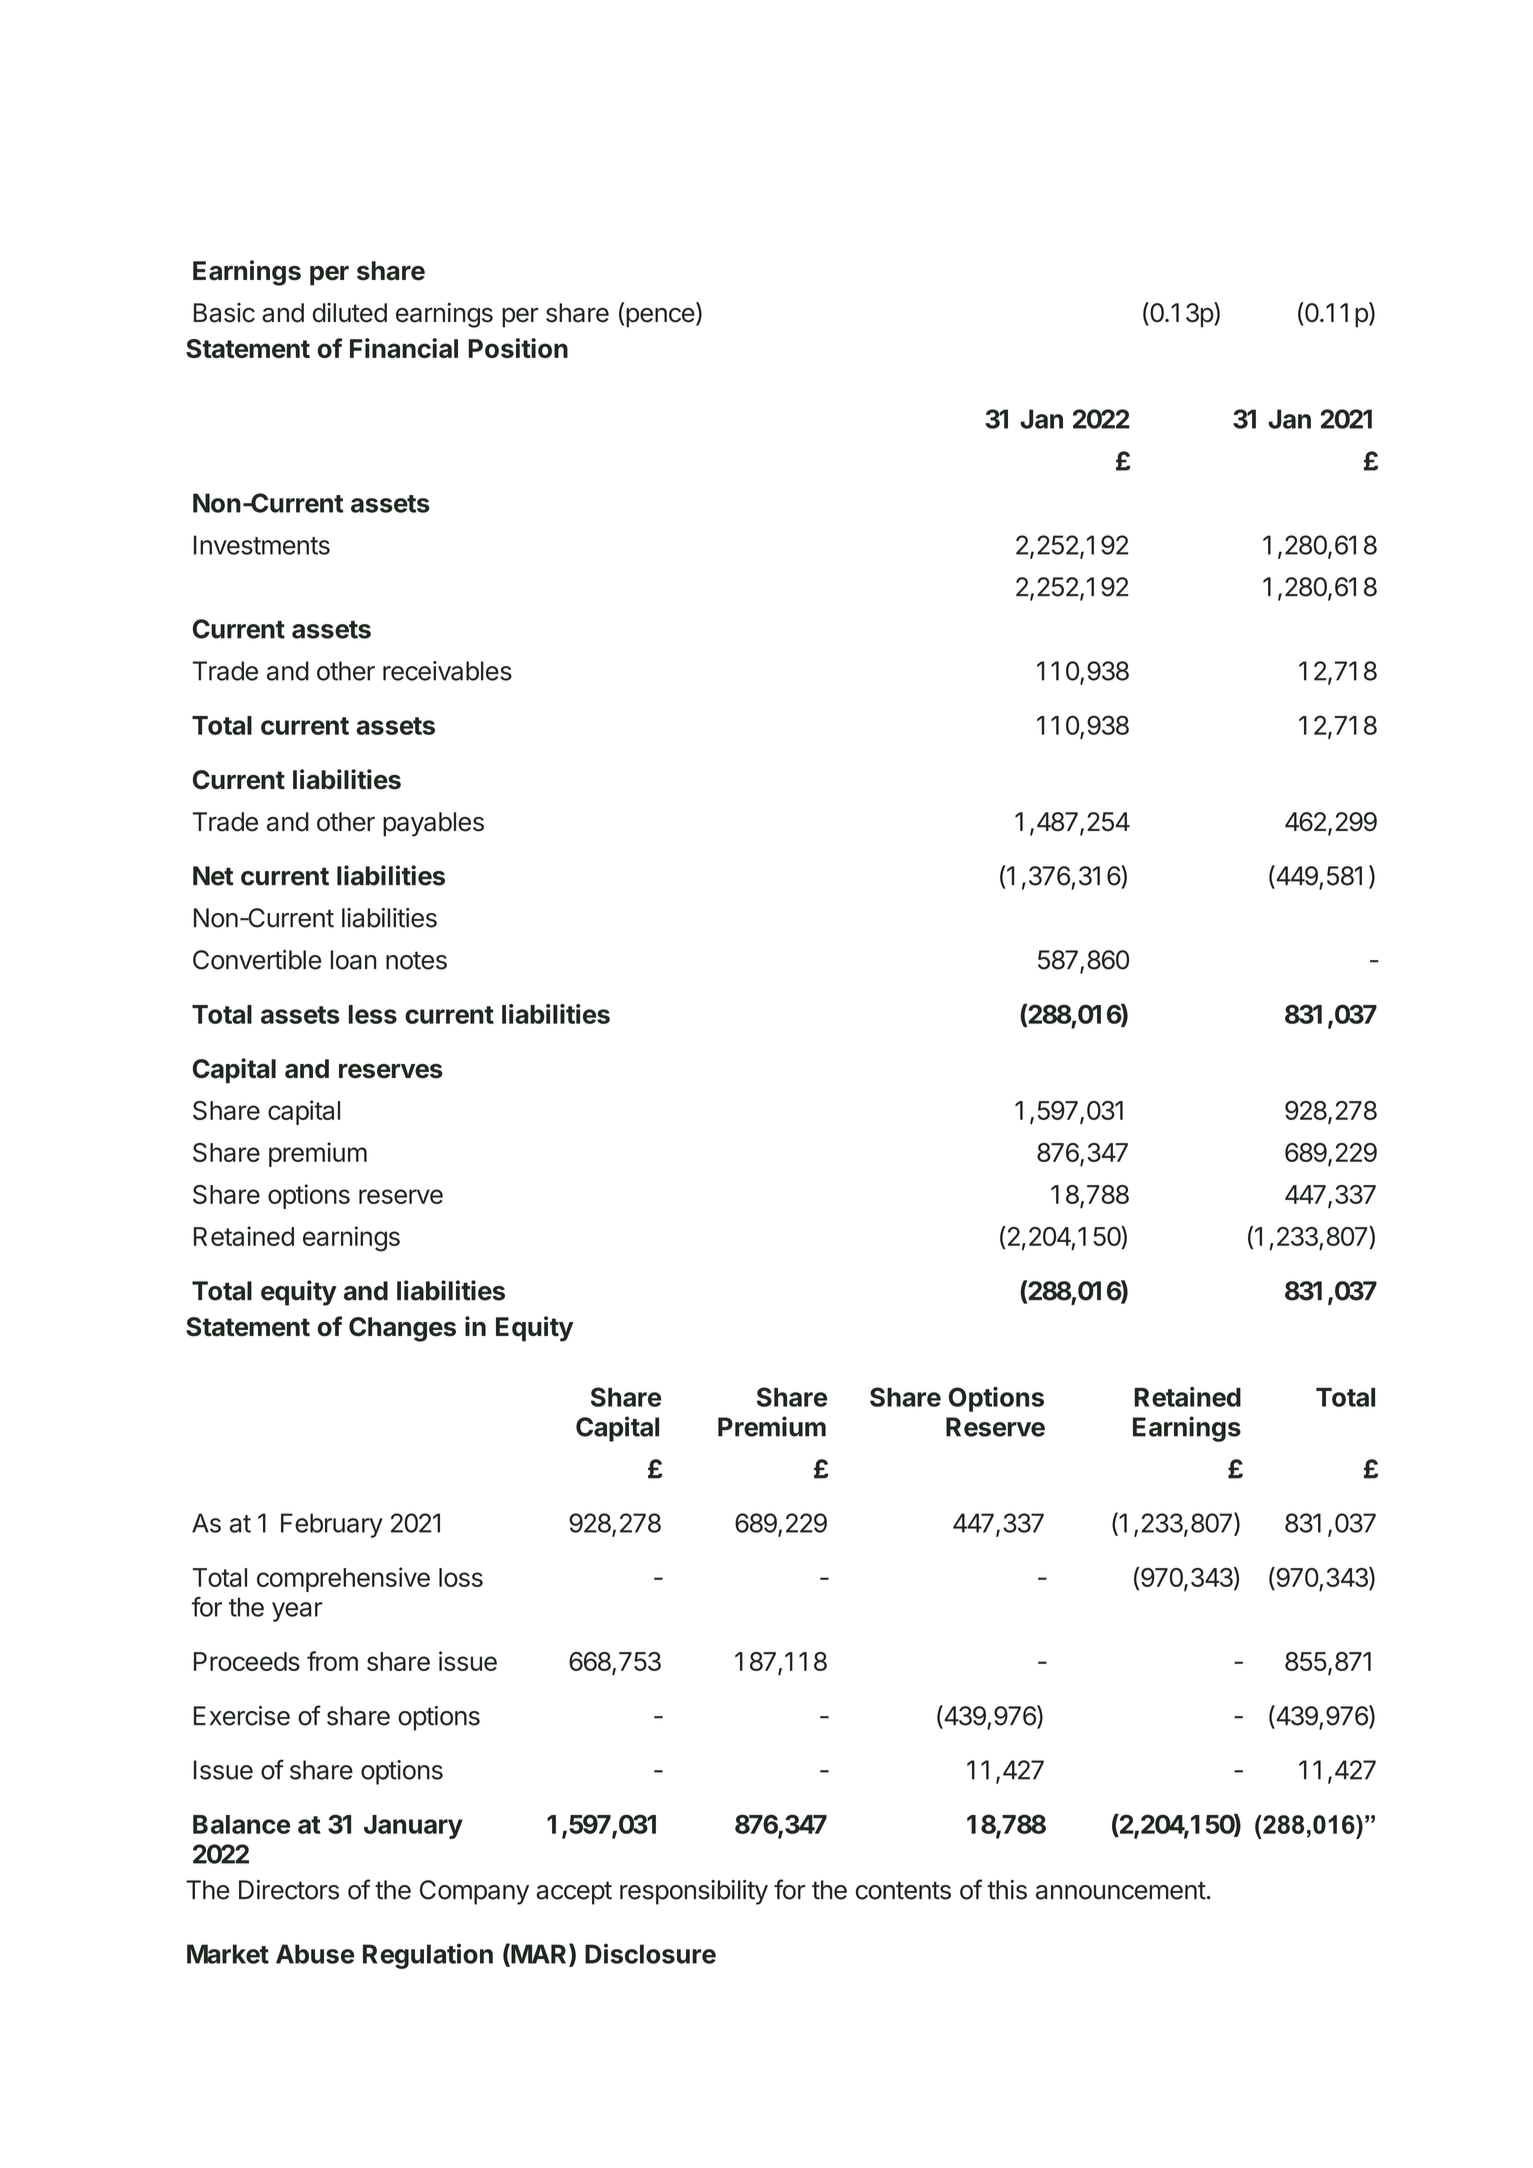 This image has width=1533, height=2168. Describe the element at coordinates (350, 312) in the image. I see `diluted` at that location.
